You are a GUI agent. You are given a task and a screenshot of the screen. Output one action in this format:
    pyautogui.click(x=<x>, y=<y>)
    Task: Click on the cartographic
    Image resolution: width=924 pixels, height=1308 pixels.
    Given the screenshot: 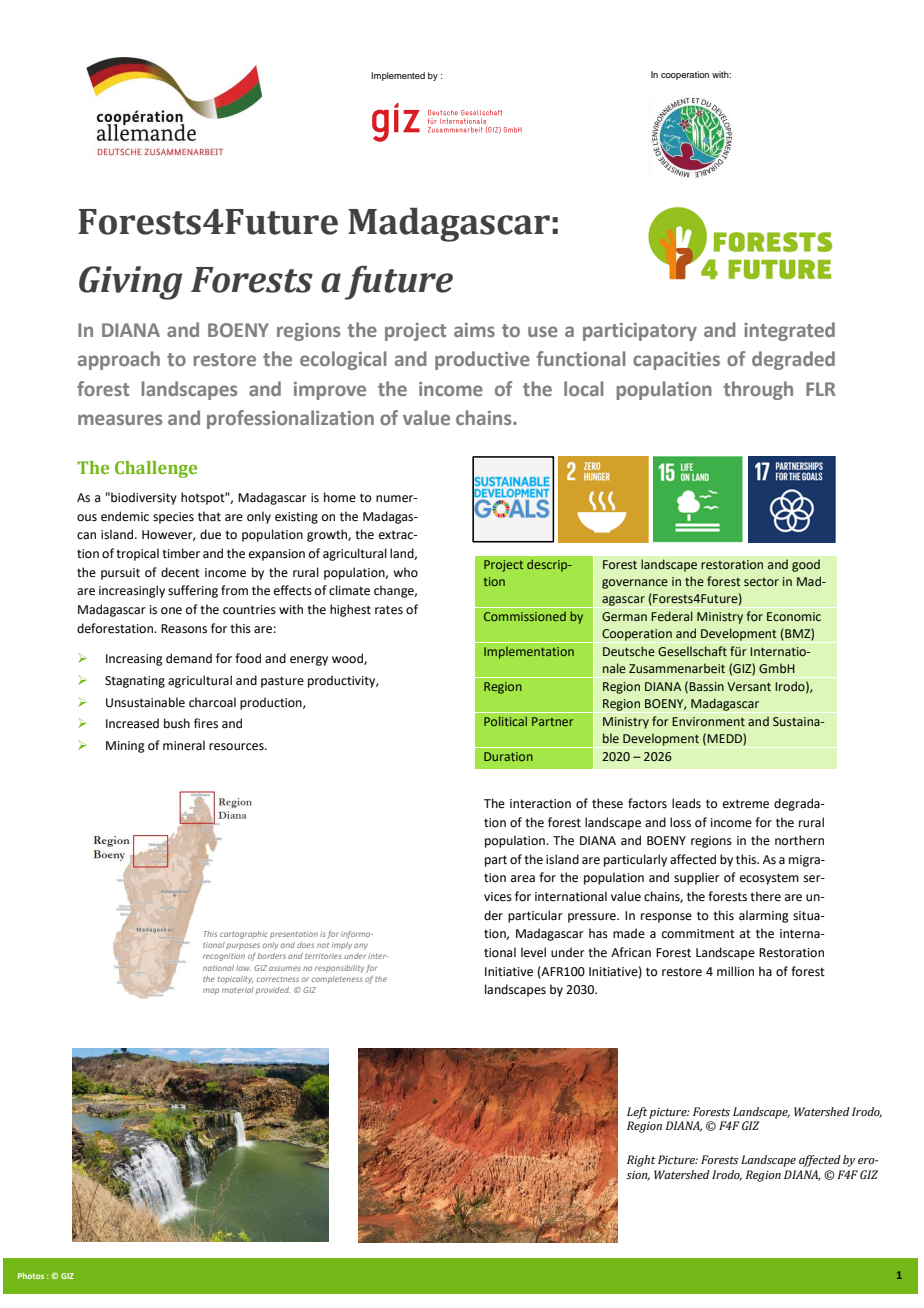 What is the action you would take?
    pyautogui.click(x=243, y=935)
